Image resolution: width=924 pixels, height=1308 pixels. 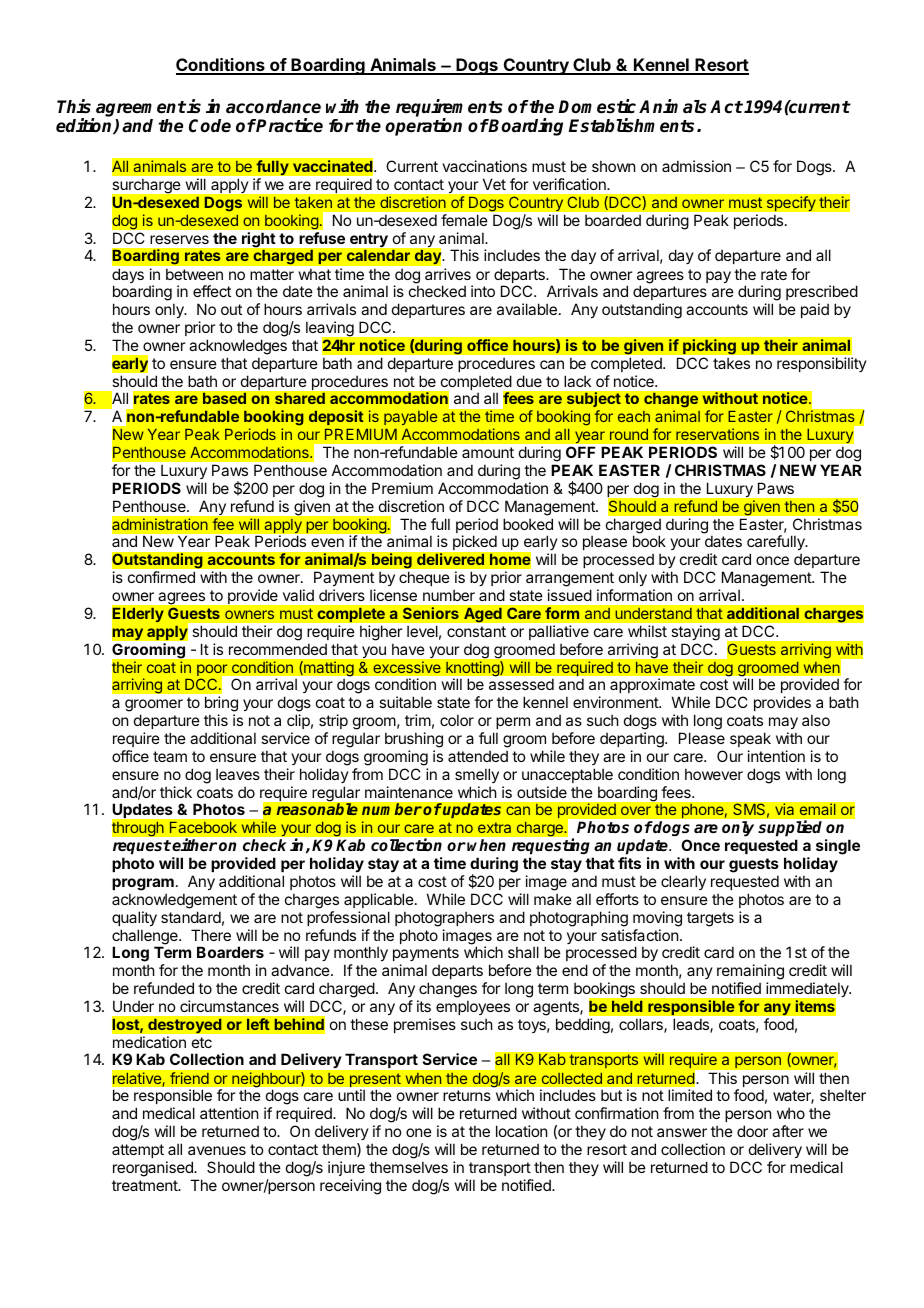 What do you see at coordinates (217, 1150) in the image?
I see `avenues` at bounding box center [217, 1150].
